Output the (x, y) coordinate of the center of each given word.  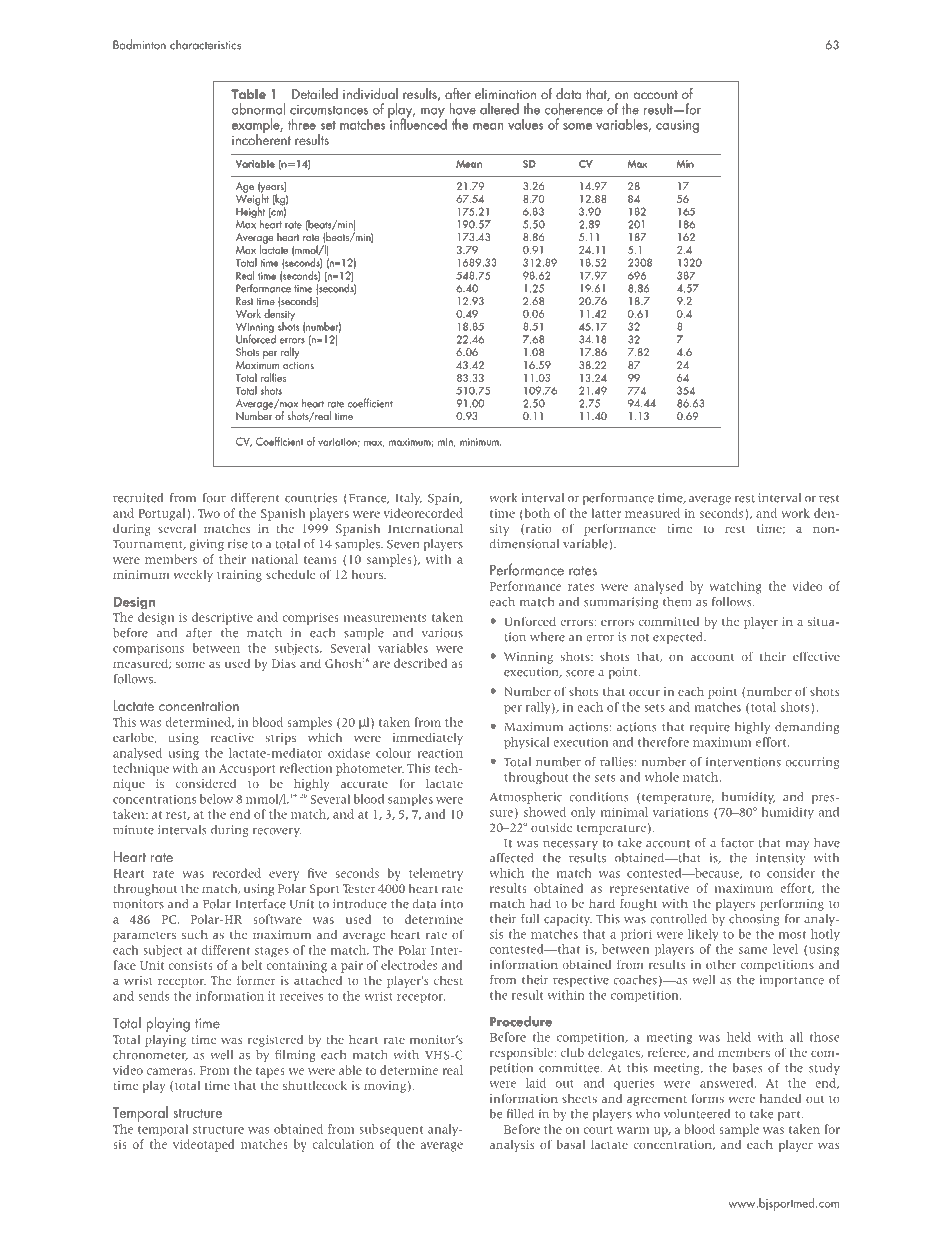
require (710, 728)
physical (527, 743)
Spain (445, 499)
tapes (270, 1072)
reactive (232, 737)
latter (606, 513)
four (214, 498)
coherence (574, 109)
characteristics (205, 44)
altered (499, 109)
